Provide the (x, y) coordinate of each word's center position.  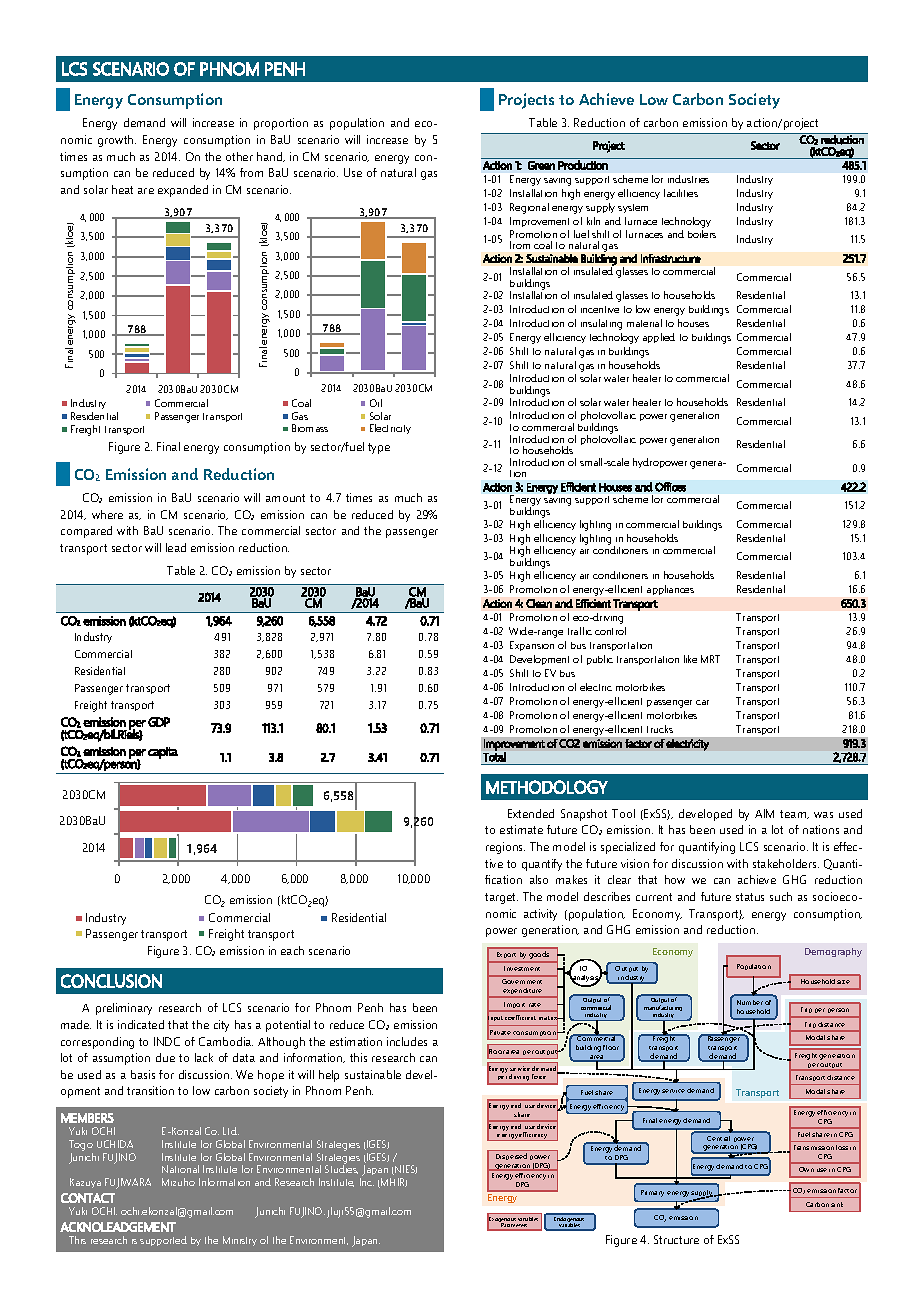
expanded (183, 191)
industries (688, 179)
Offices (670, 487)
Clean (539, 603)
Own (806, 1169)
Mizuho (178, 1182)
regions (505, 848)
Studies (341, 1168)
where (107, 514)
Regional (529, 208)
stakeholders (786, 863)
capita (163, 753)
